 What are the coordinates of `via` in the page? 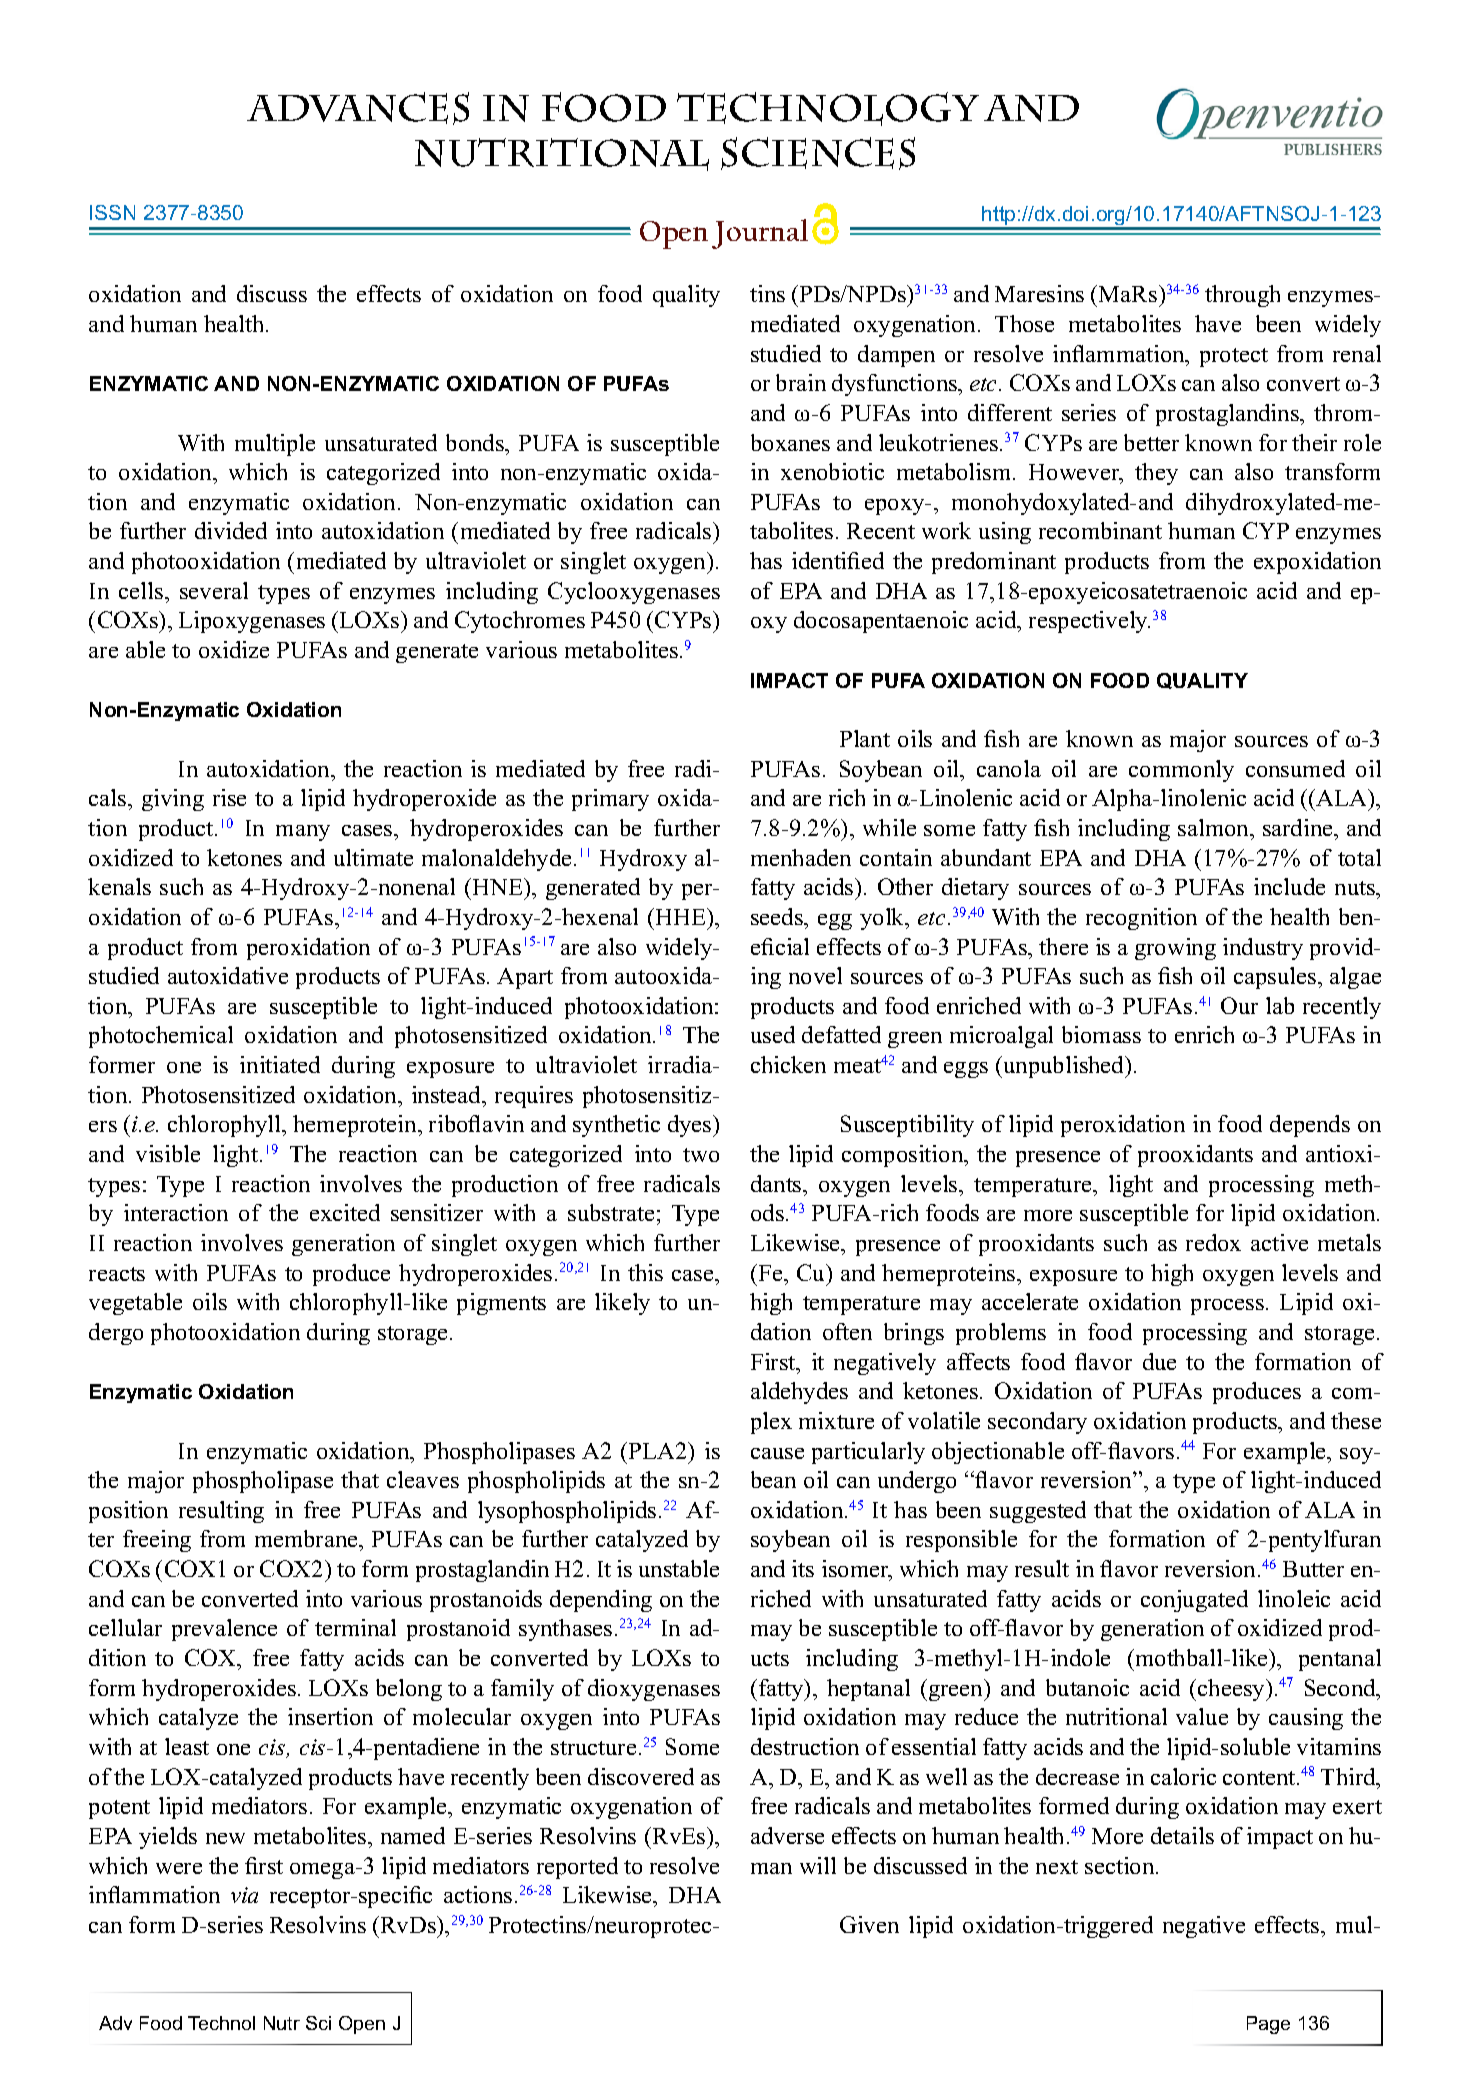 It's located at (244, 1895).
